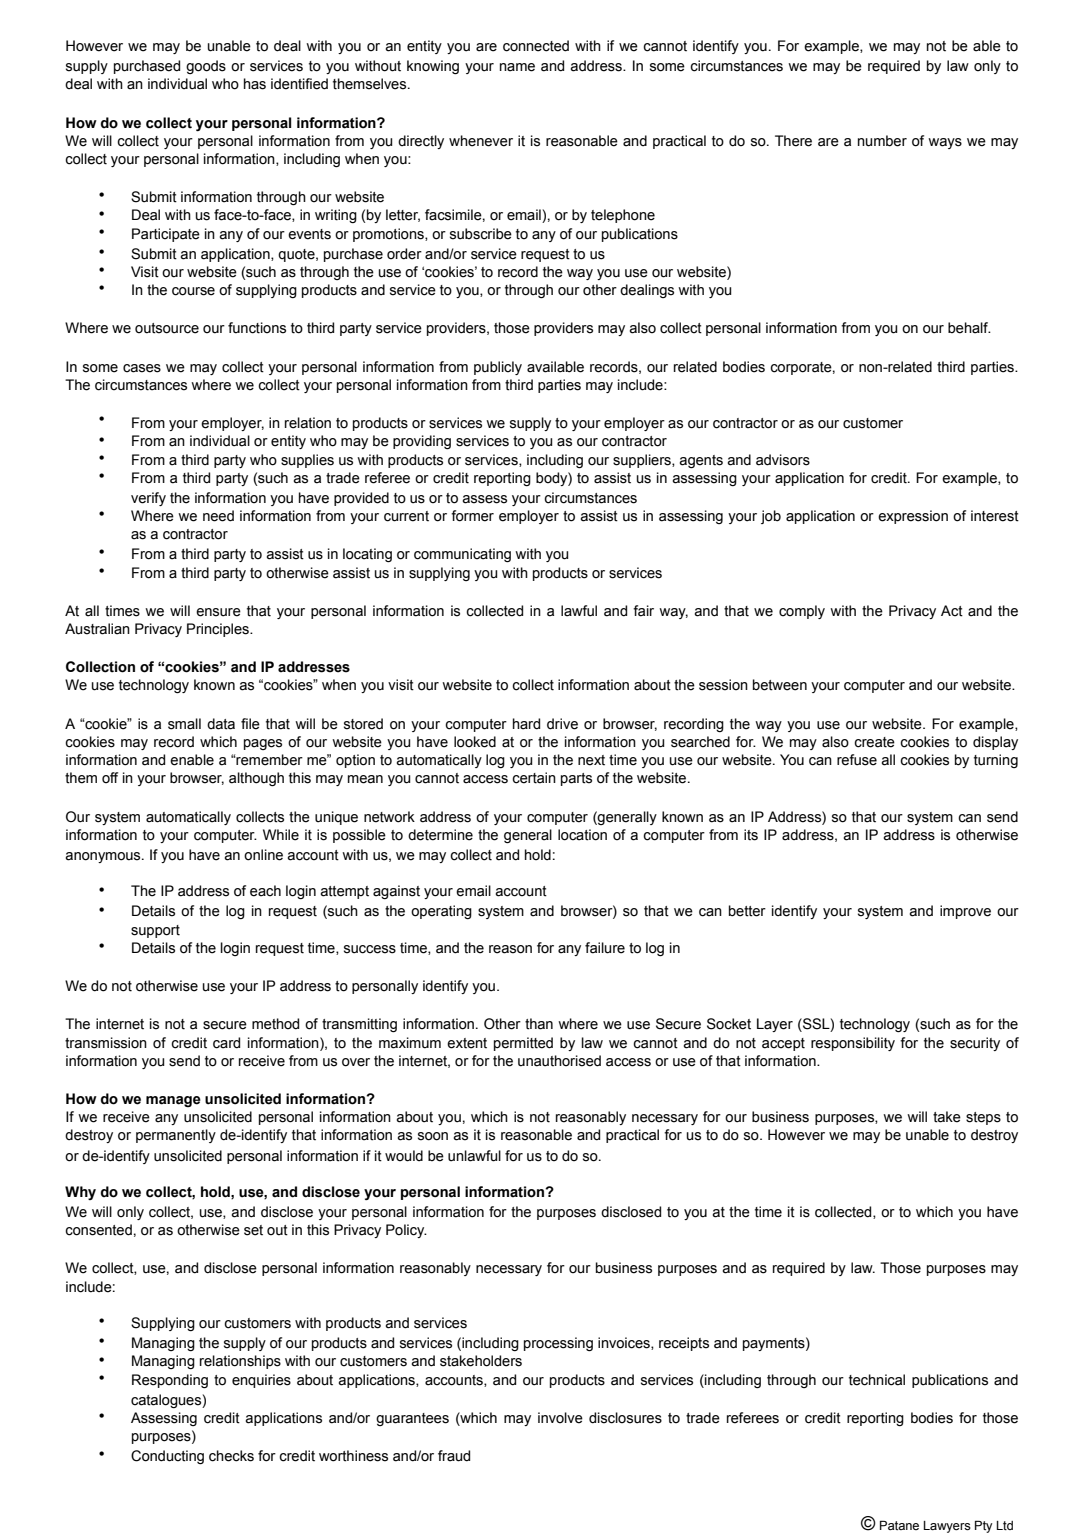 This screenshot has width=1084, height=1534. I want to click on name, so click(517, 67).
